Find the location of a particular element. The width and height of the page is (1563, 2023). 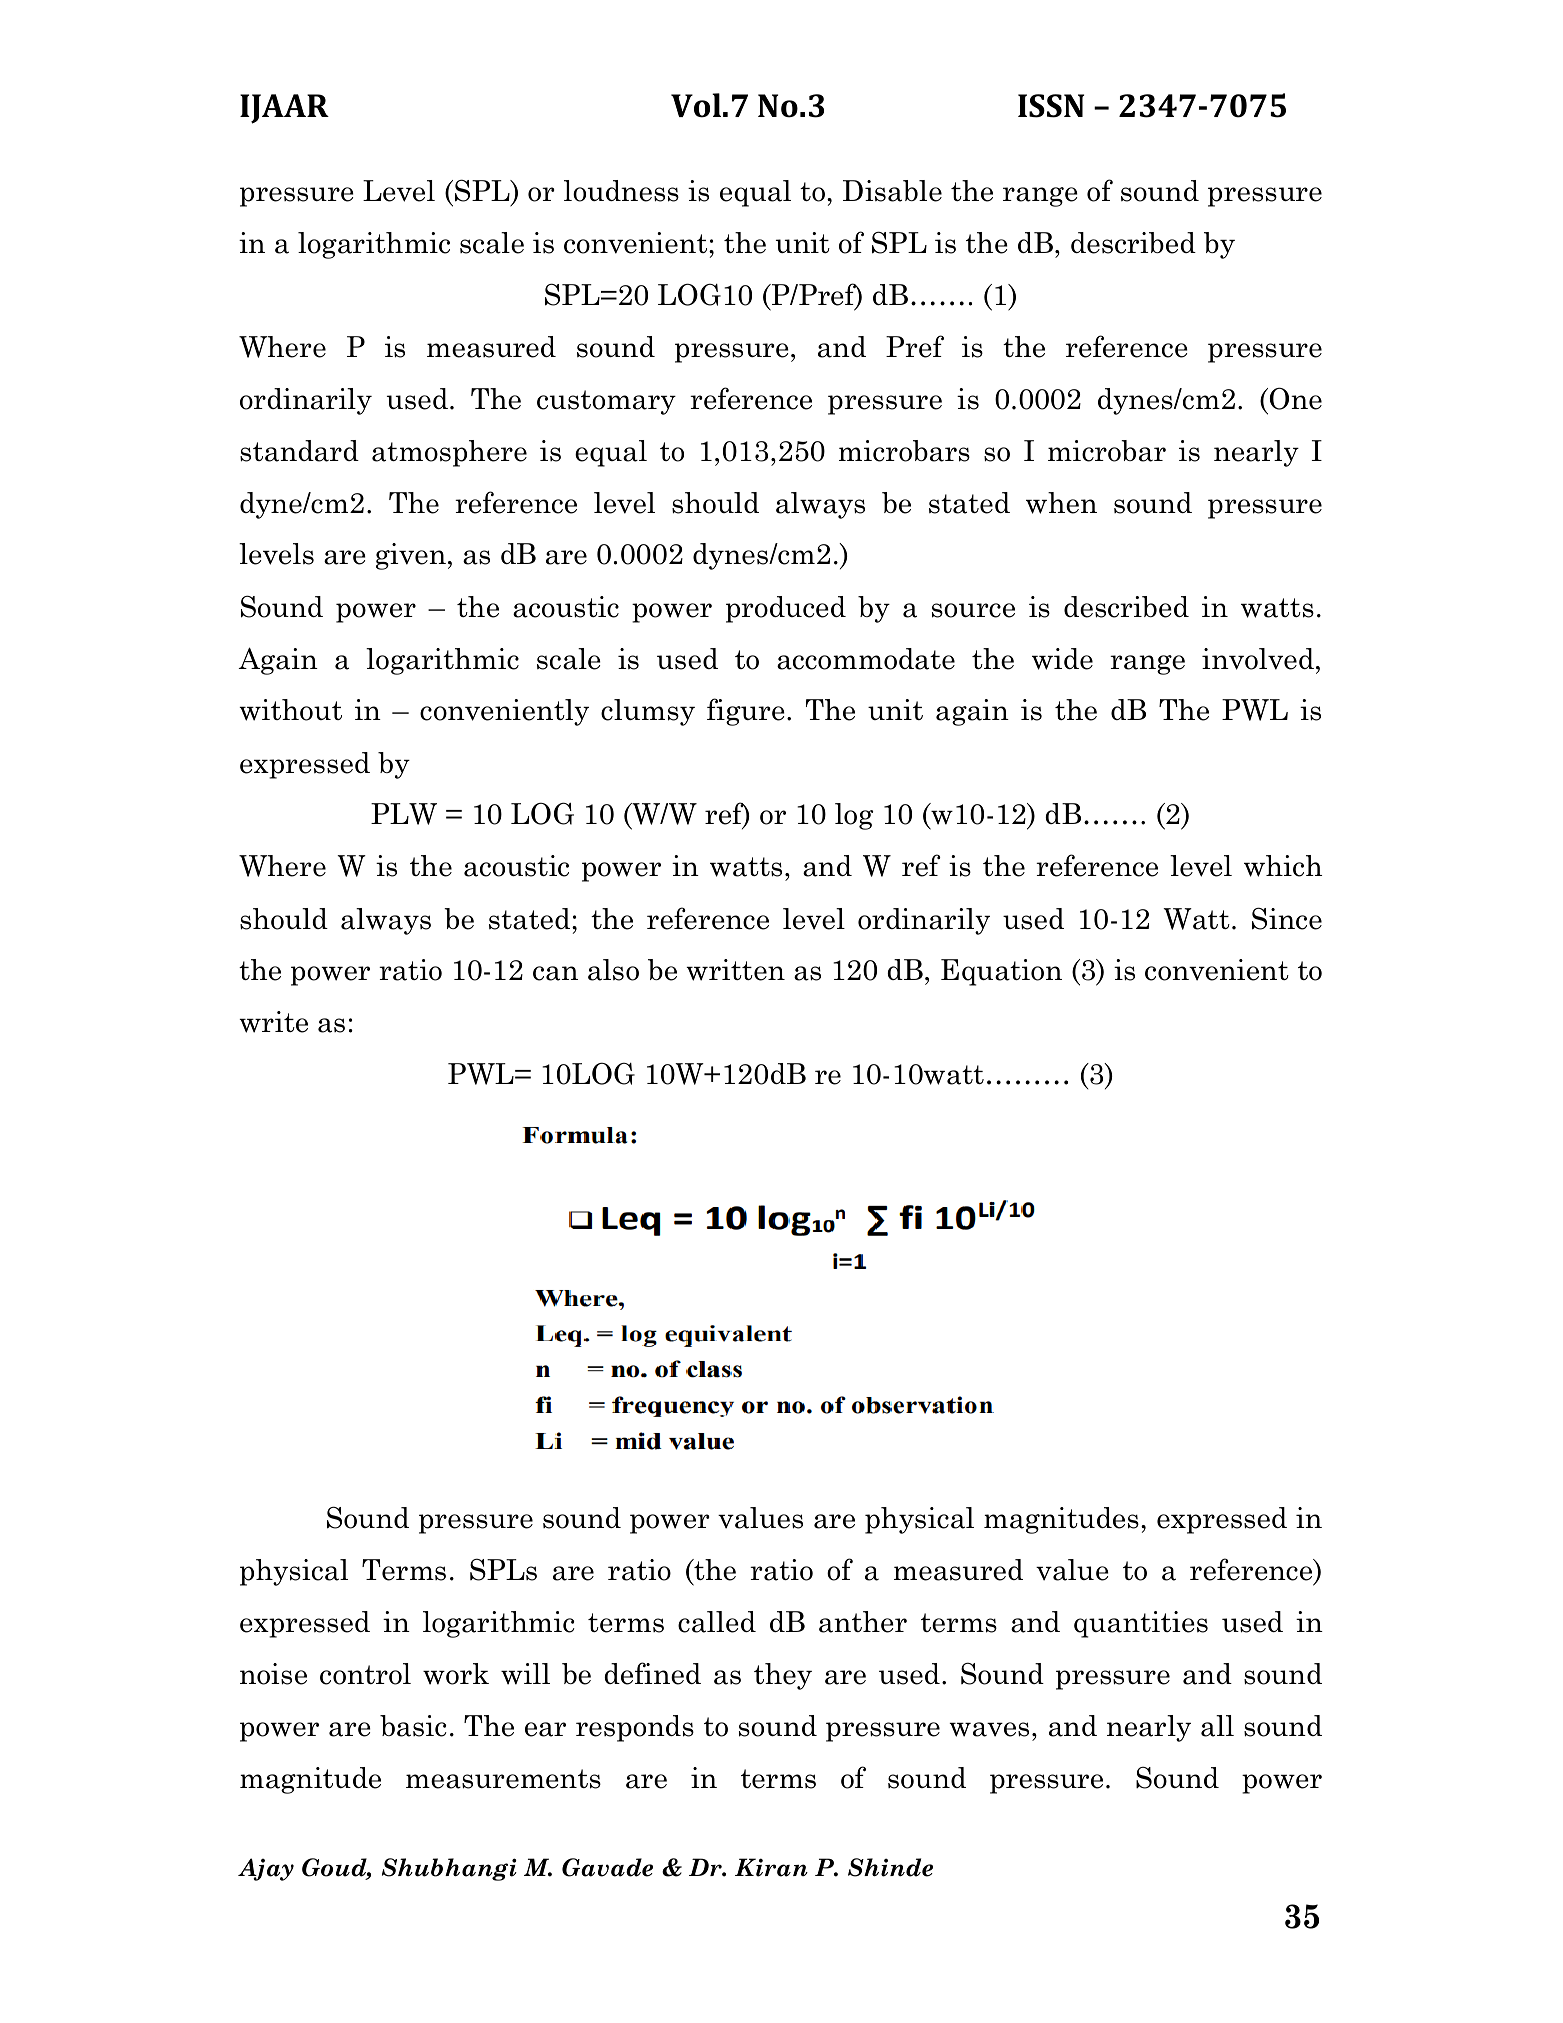

waves is located at coordinates (989, 1729).
